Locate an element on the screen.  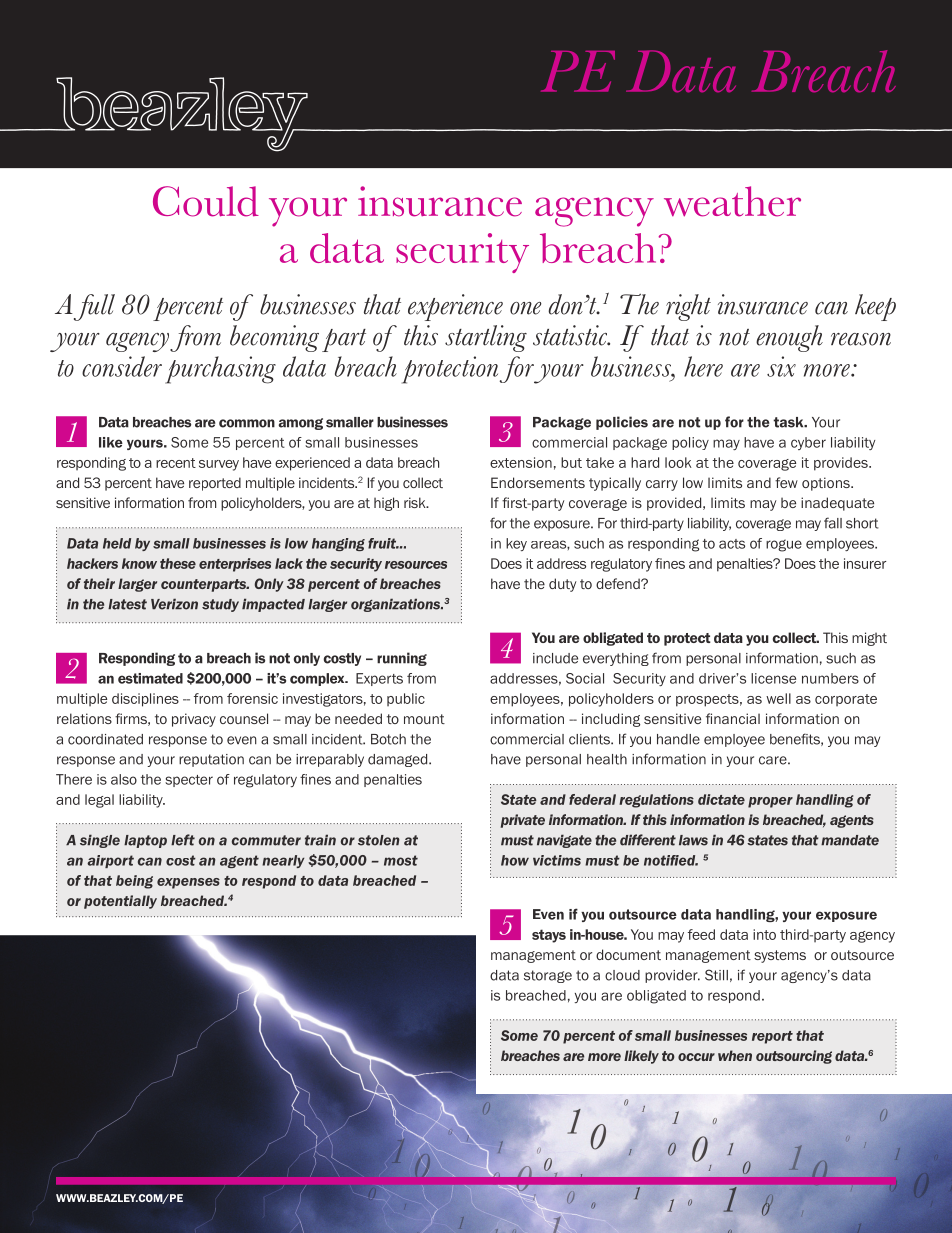
weather is located at coordinates (732, 201).
